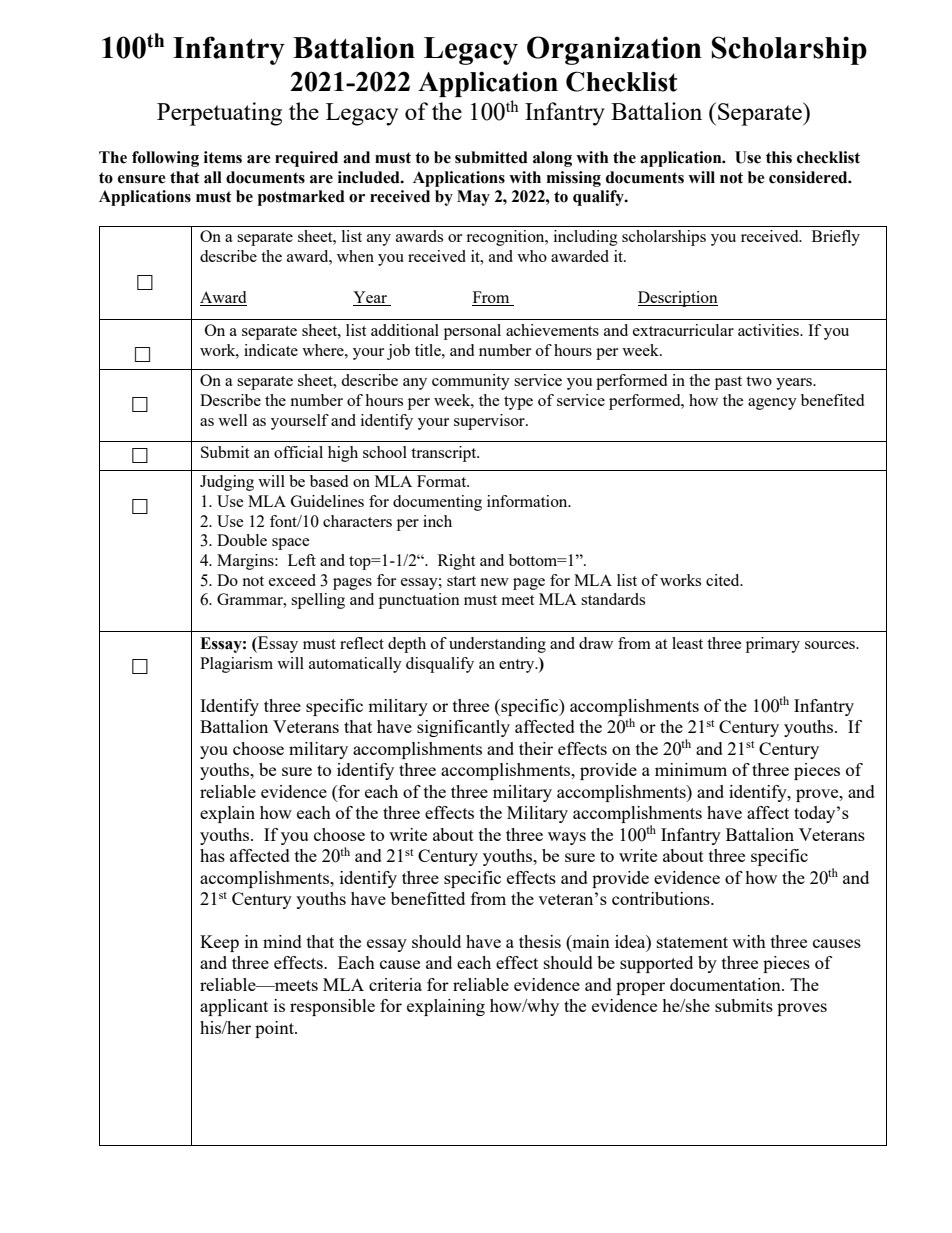 The width and height of the screenshot is (952, 1233). I want to click on Double, so click(242, 540).
